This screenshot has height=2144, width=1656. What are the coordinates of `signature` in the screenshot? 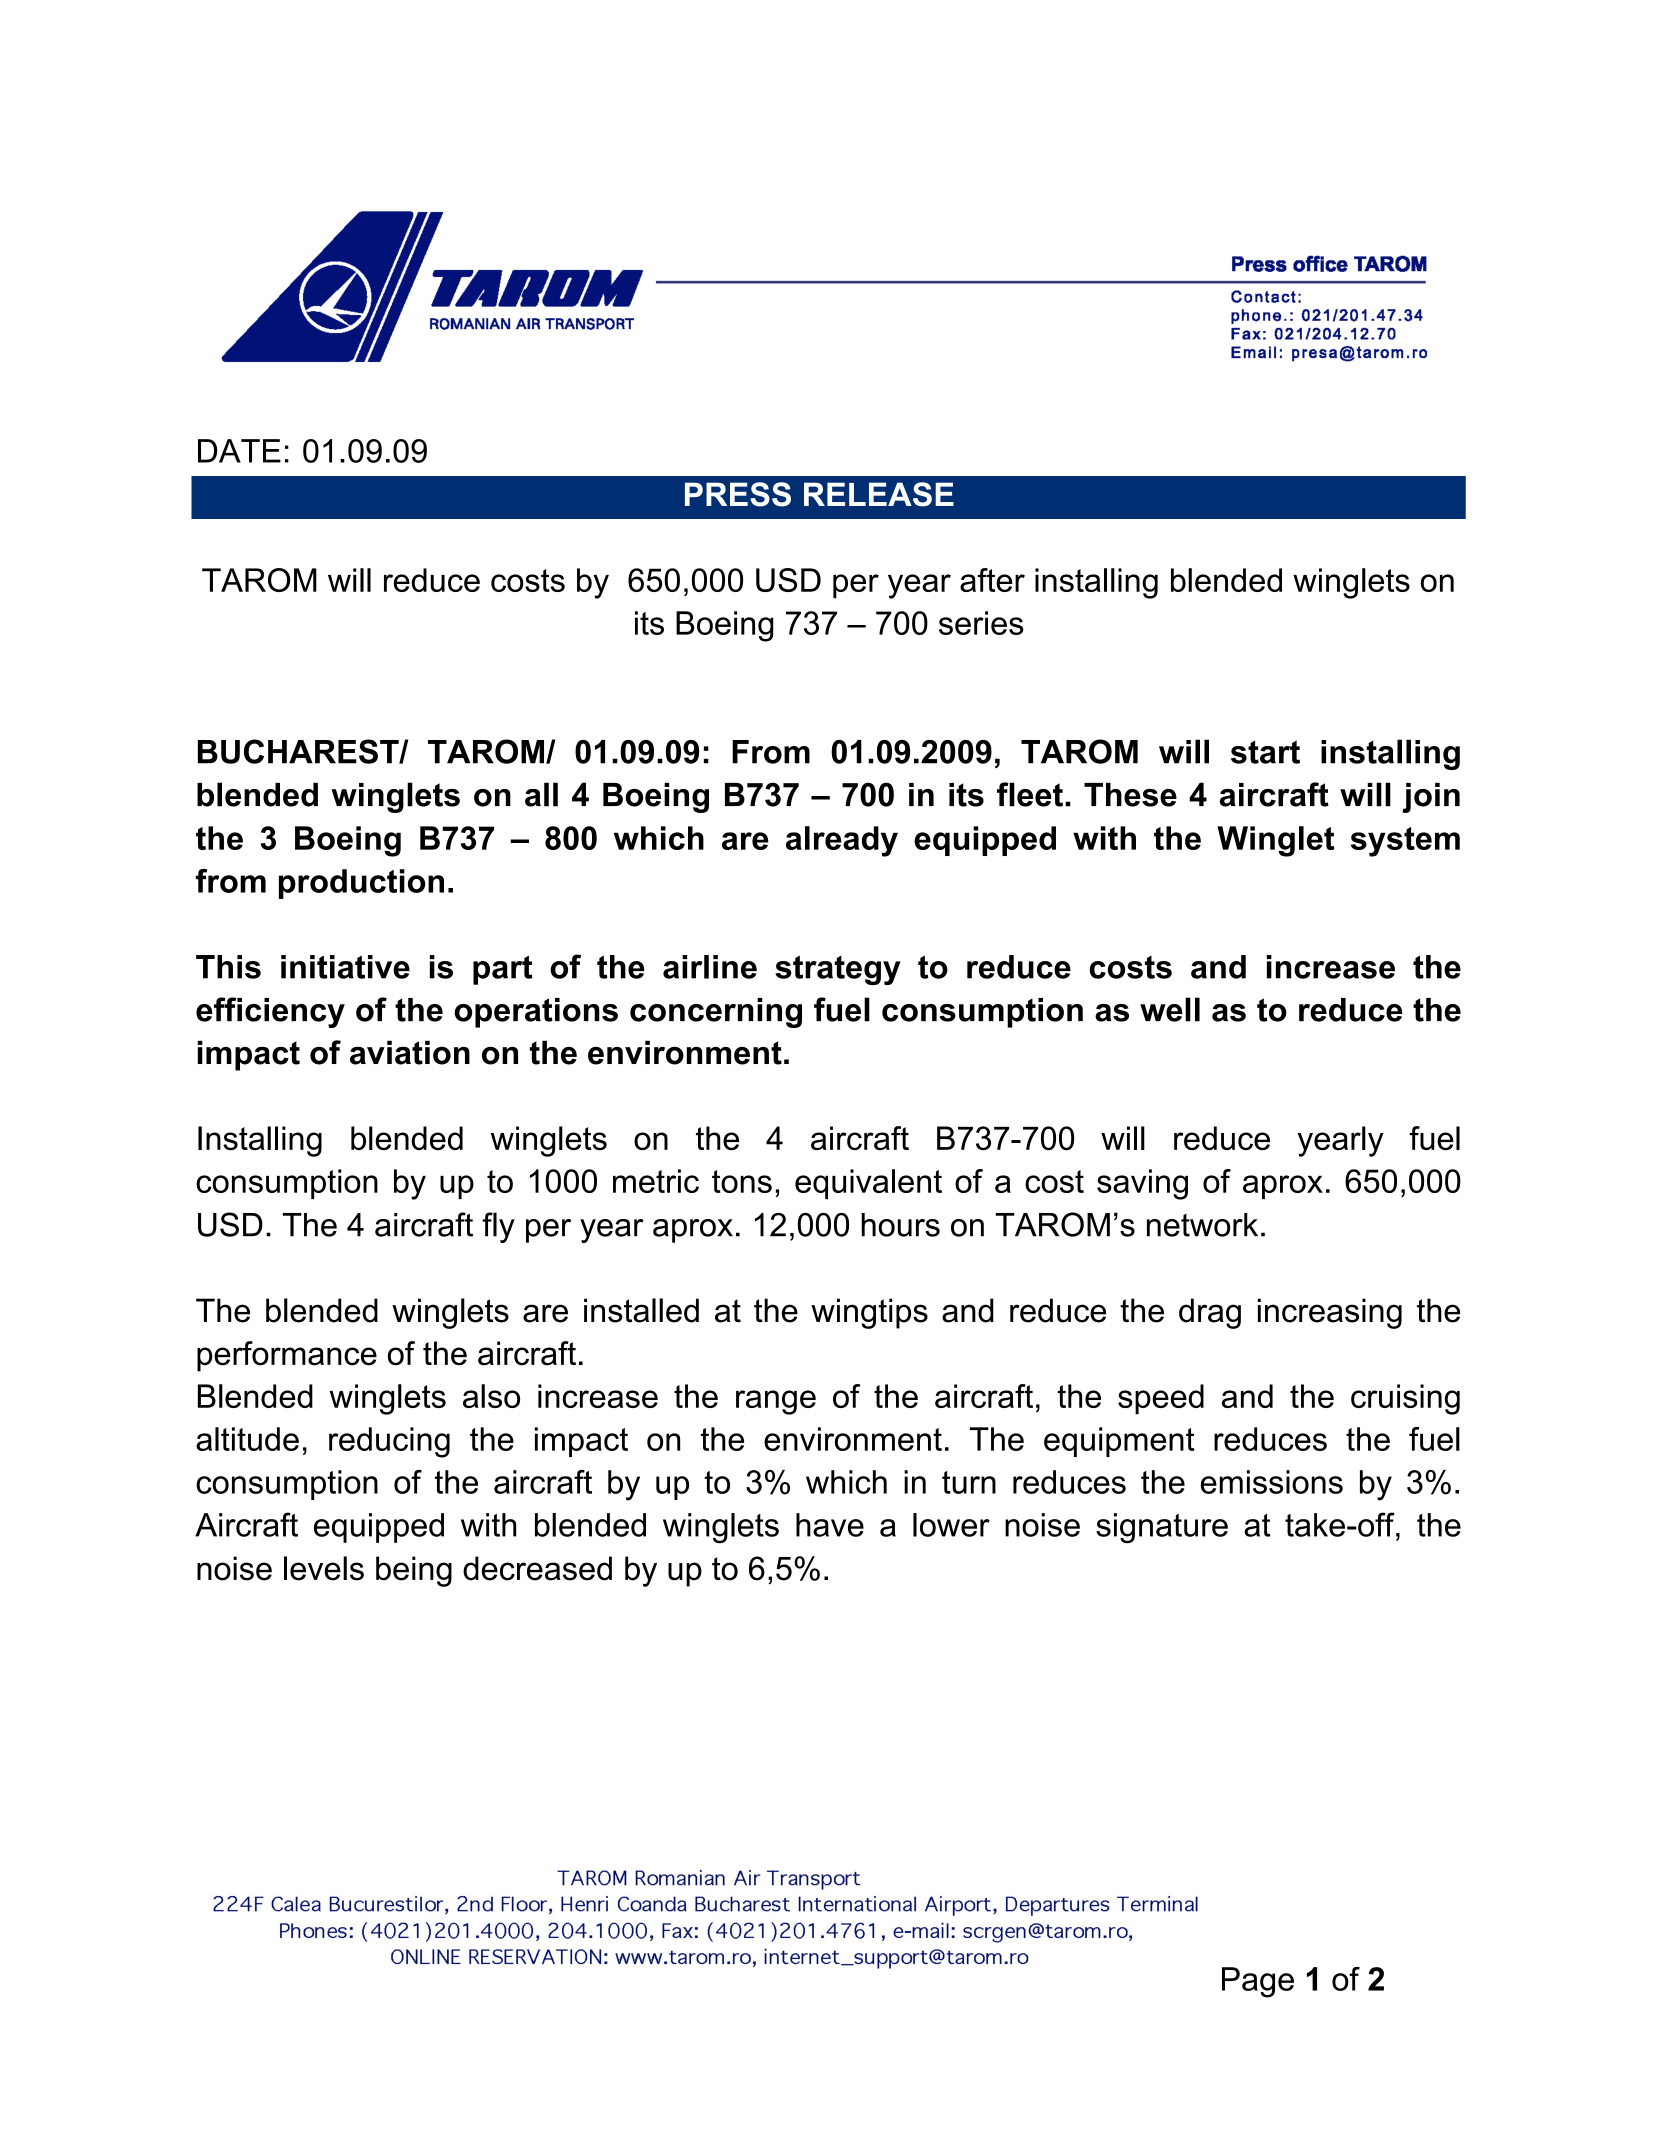 It's located at (1162, 1528).
